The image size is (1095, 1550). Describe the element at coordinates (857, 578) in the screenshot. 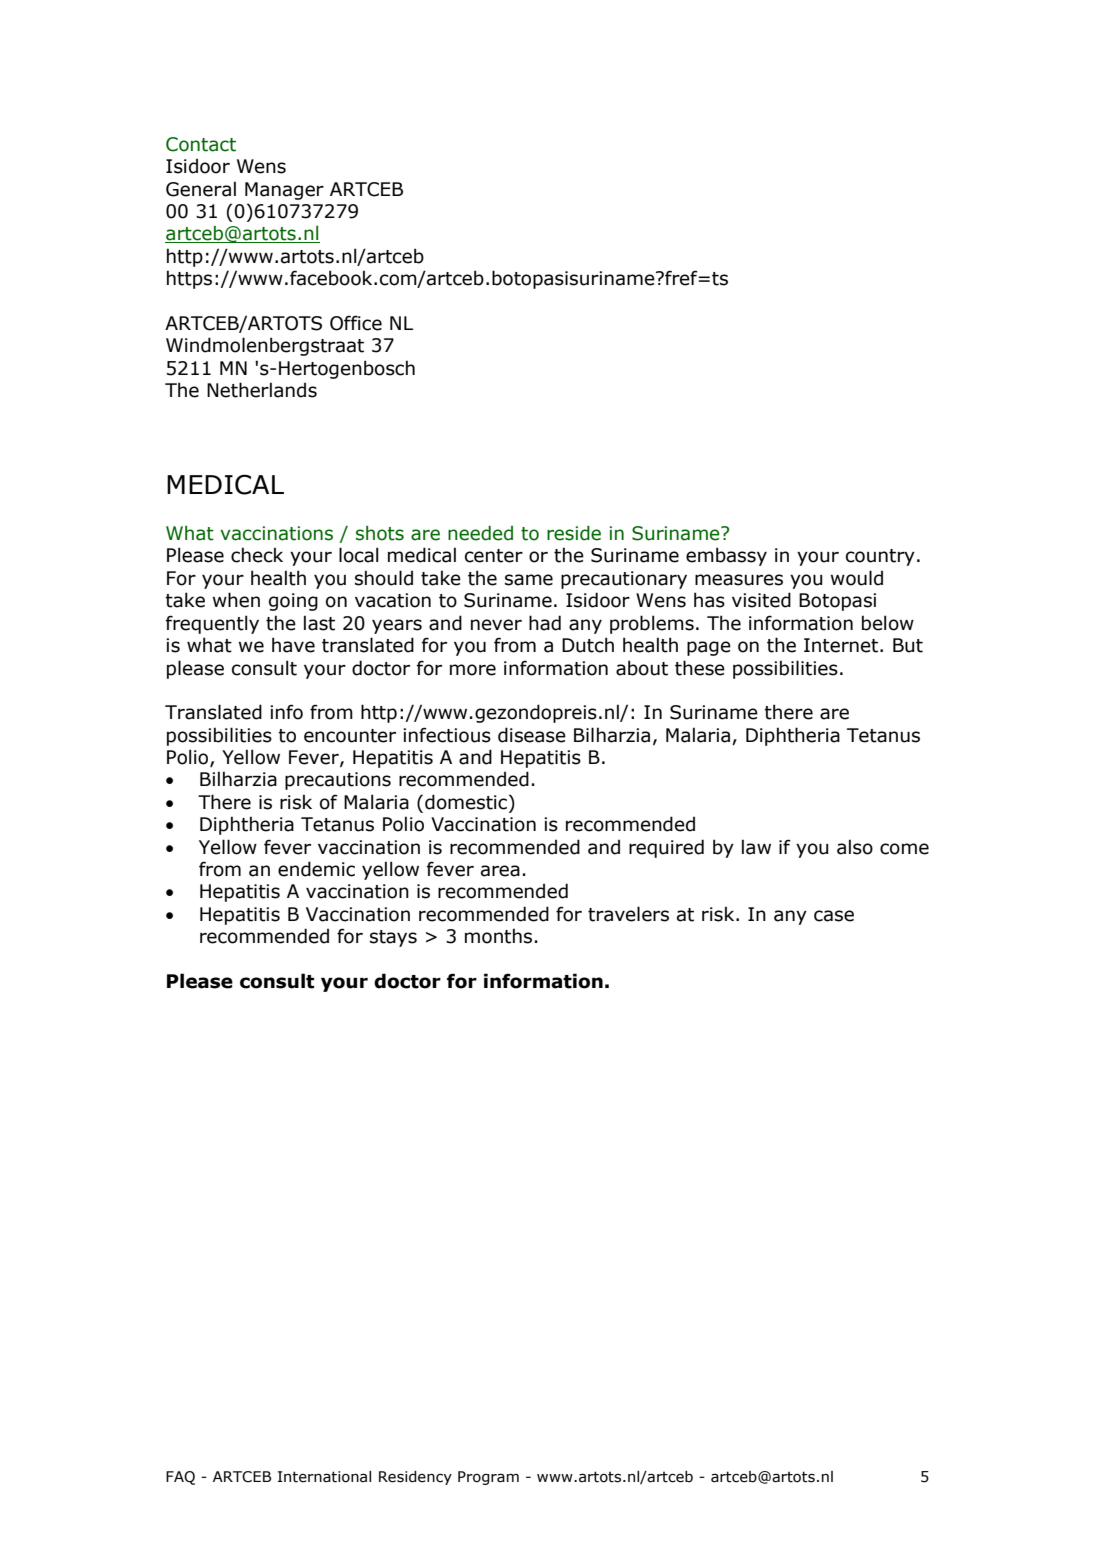

I see `would` at that location.
